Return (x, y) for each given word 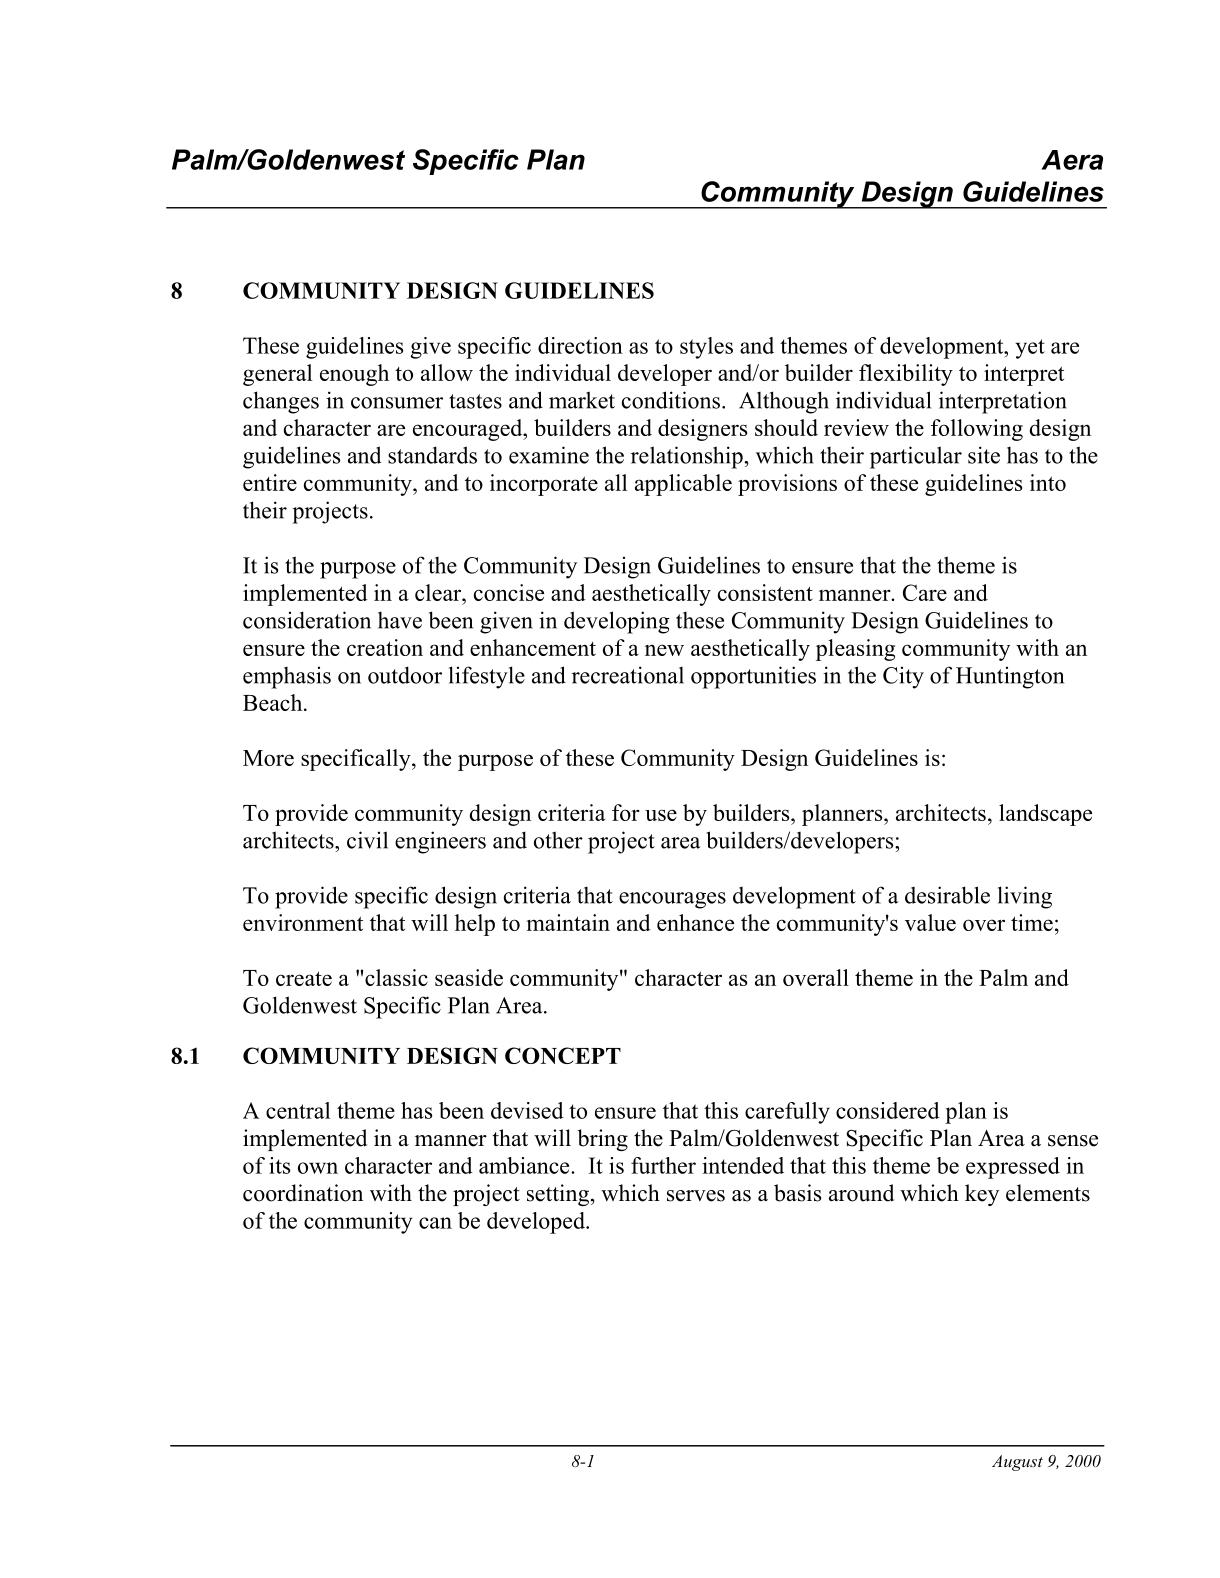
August (1017, 1463)
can (435, 1223)
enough (354, 375)
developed (537, 1223)
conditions (671, 400)
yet (1030, 349)
